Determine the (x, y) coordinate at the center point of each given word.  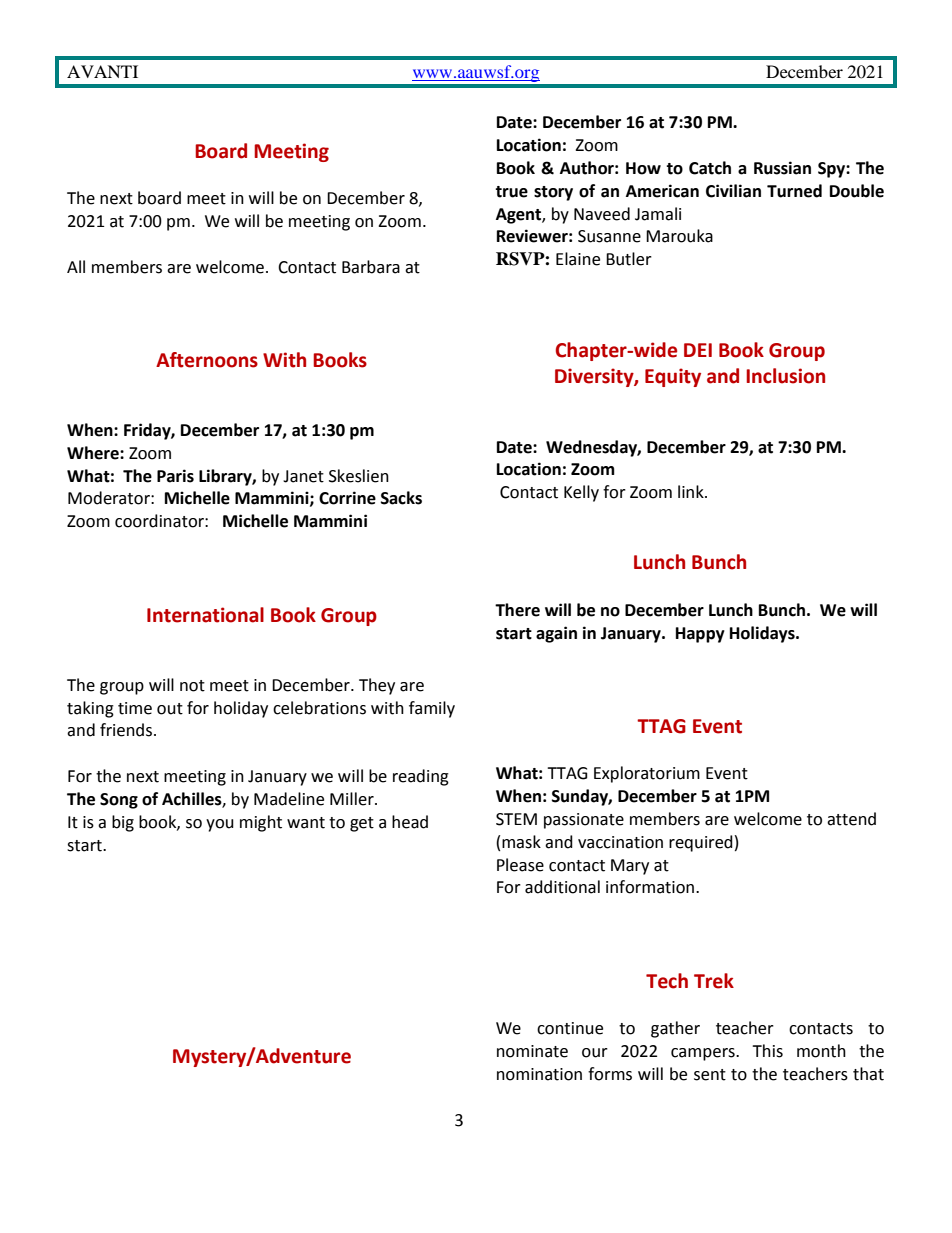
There (517, 610)
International (205, 615)
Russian (782, 168)
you (220, 825)
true (511, 192)
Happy (700, 635)
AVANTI (102, 71)
